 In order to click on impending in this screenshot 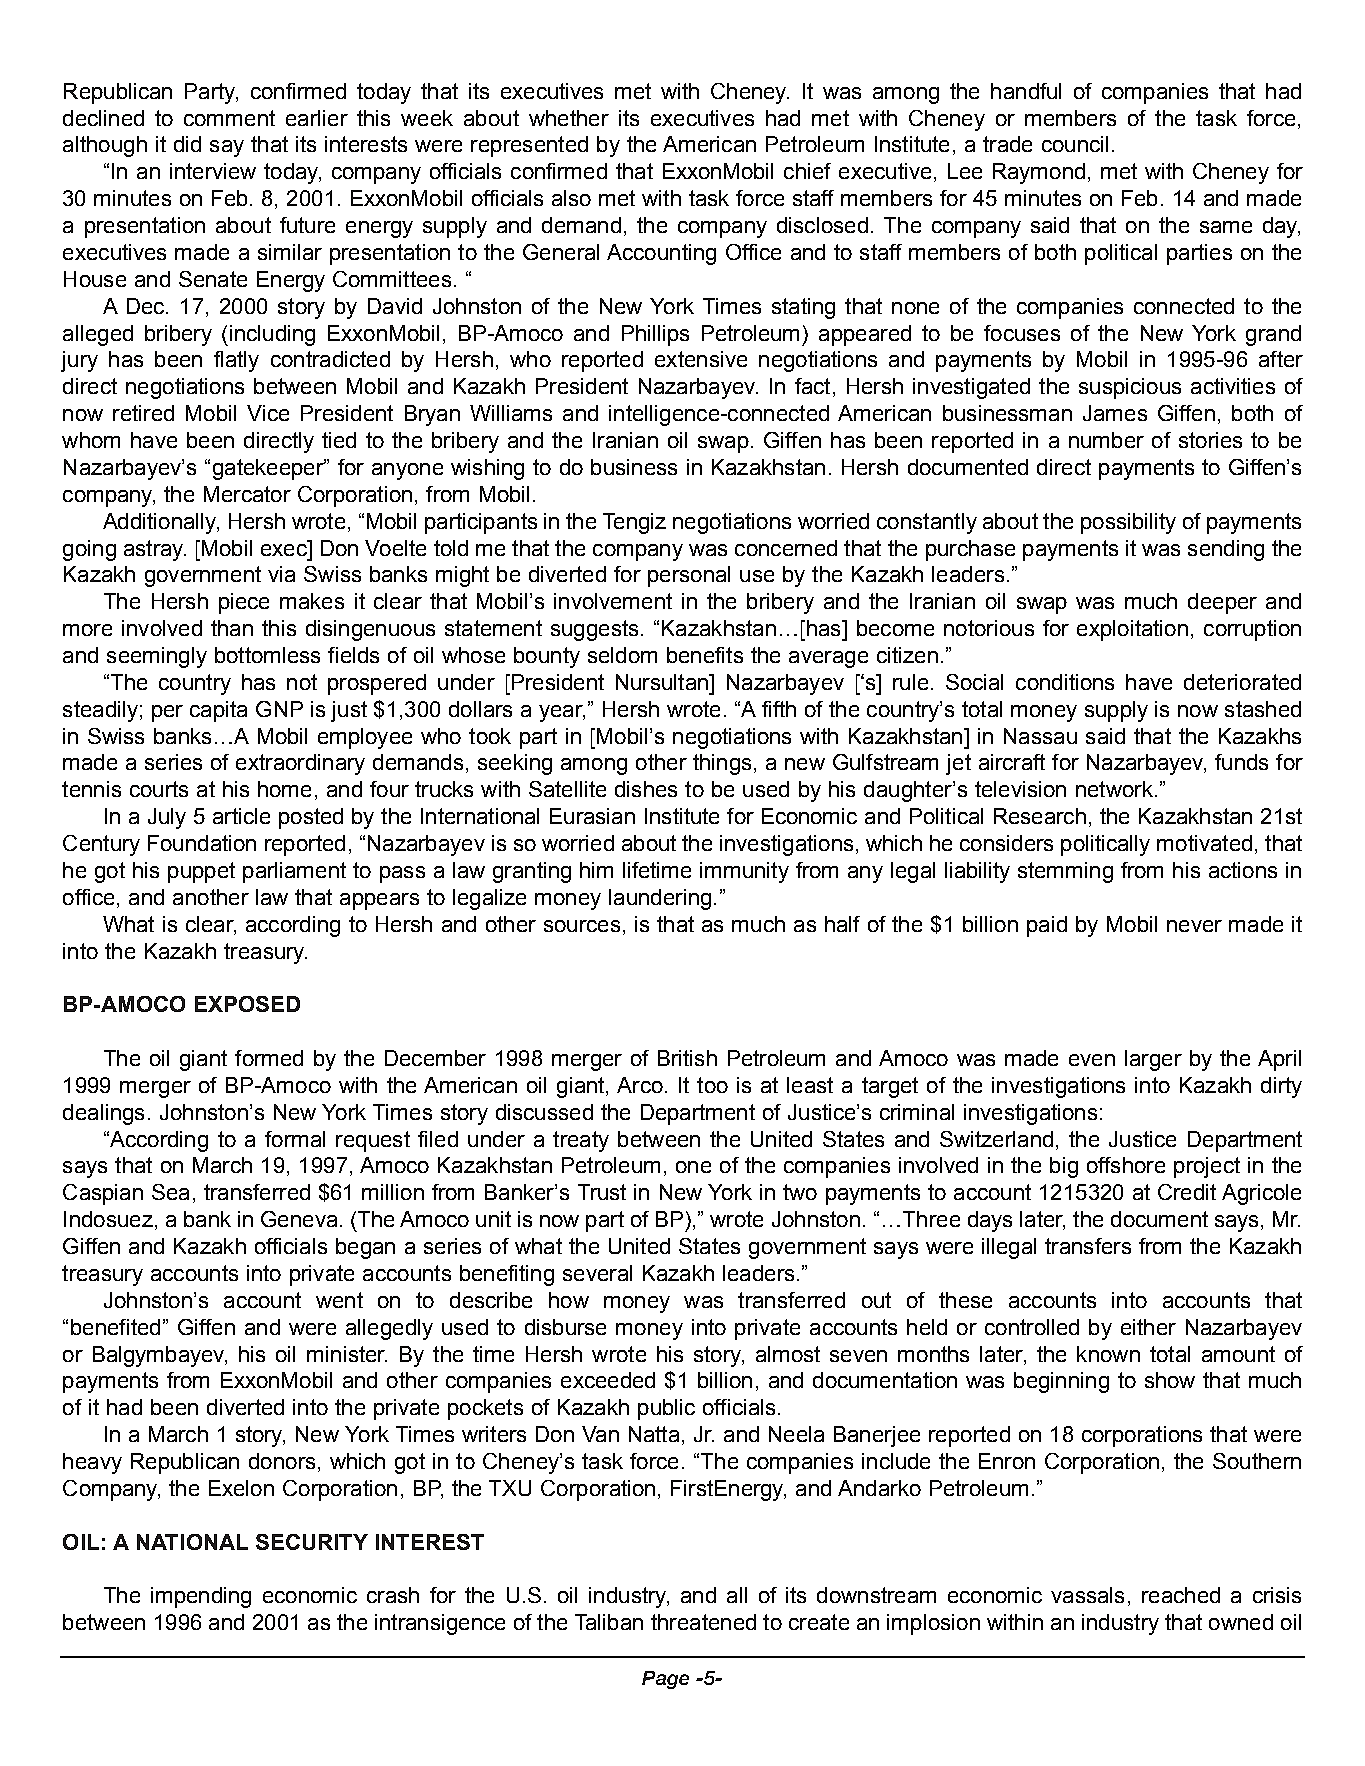, I will do `click(201, 1597)`.
